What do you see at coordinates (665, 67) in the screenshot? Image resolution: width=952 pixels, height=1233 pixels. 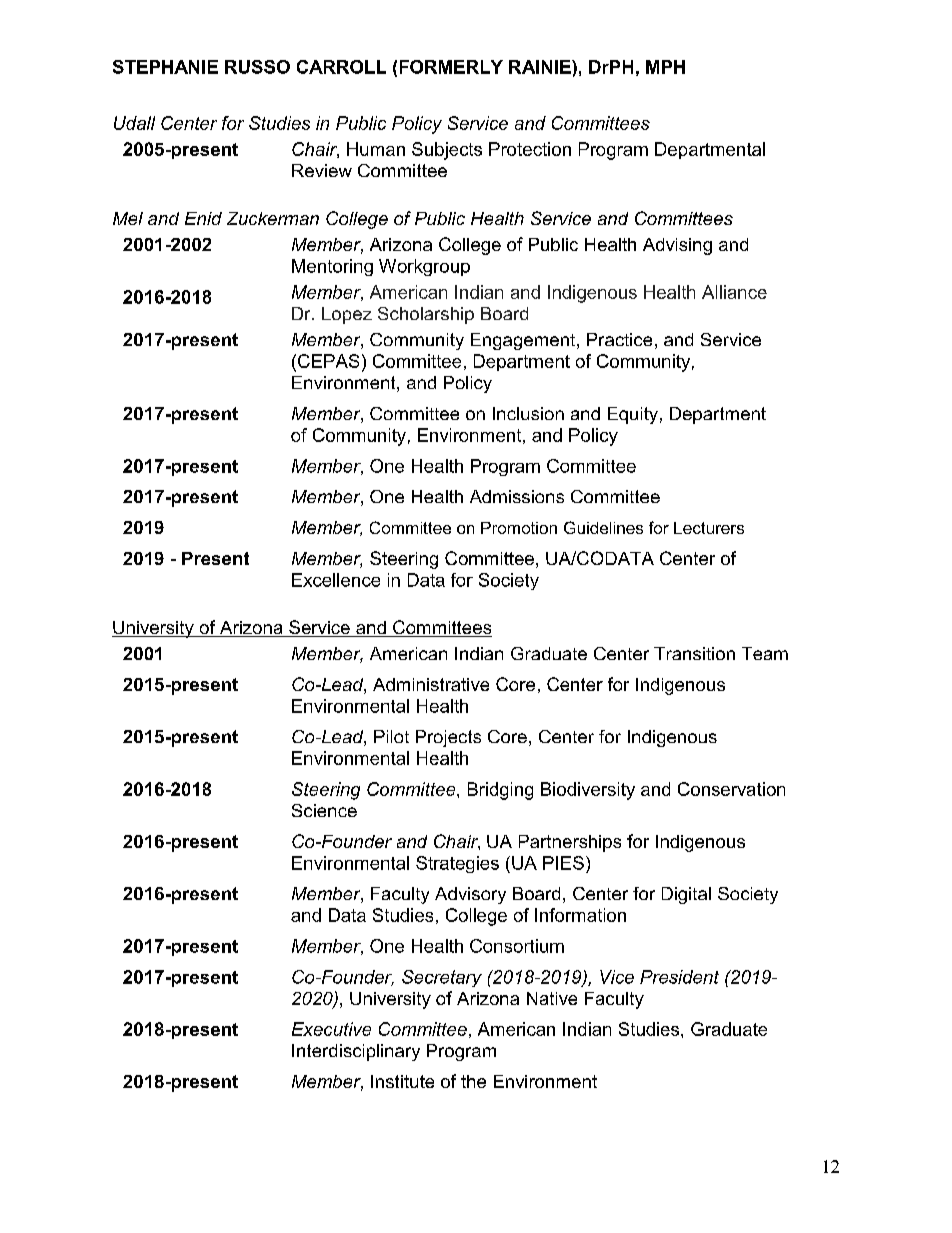 I see `MPH` at bounding box center [665, 67].
